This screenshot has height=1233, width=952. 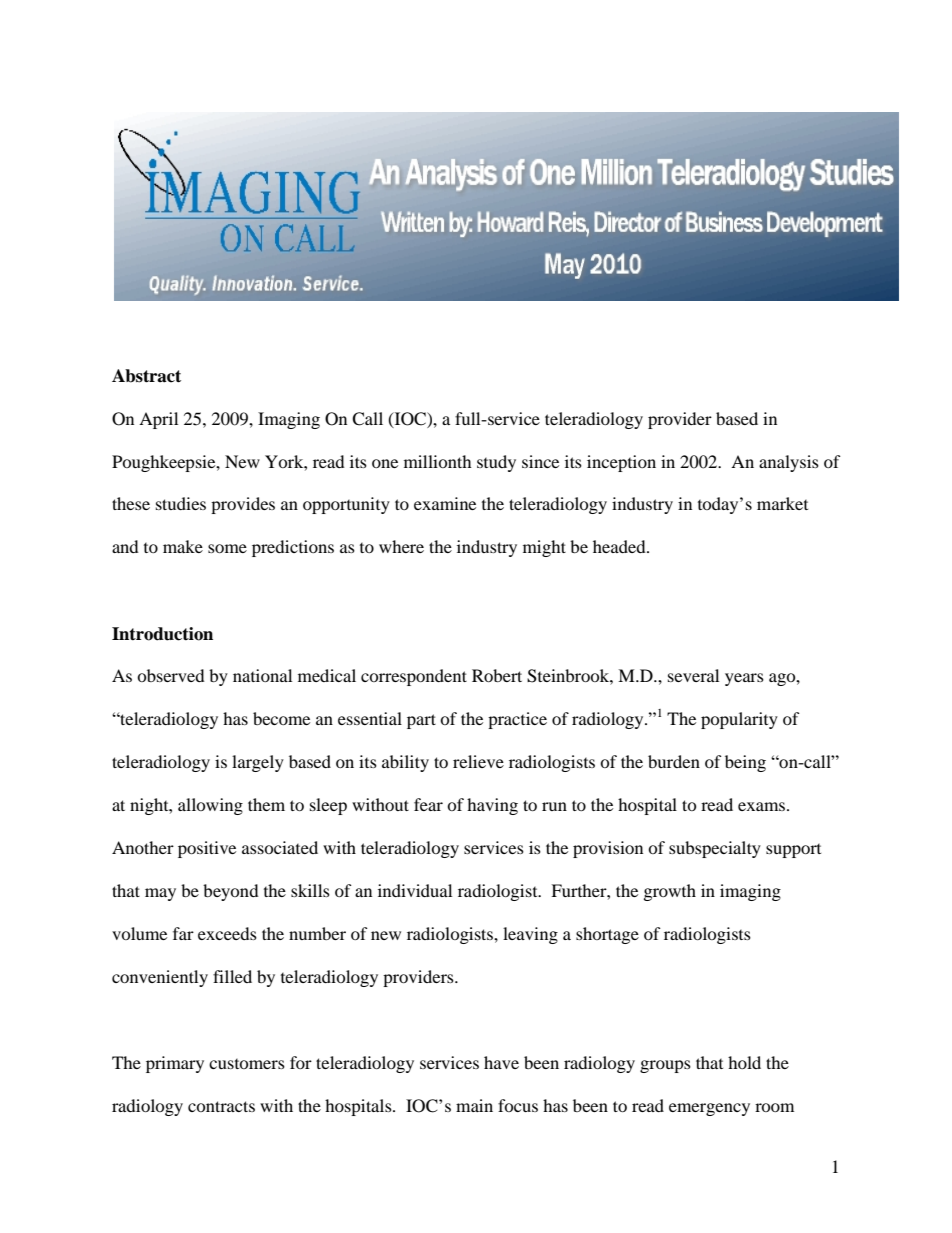 I want to click on individual, so click(x=415, y=890).
